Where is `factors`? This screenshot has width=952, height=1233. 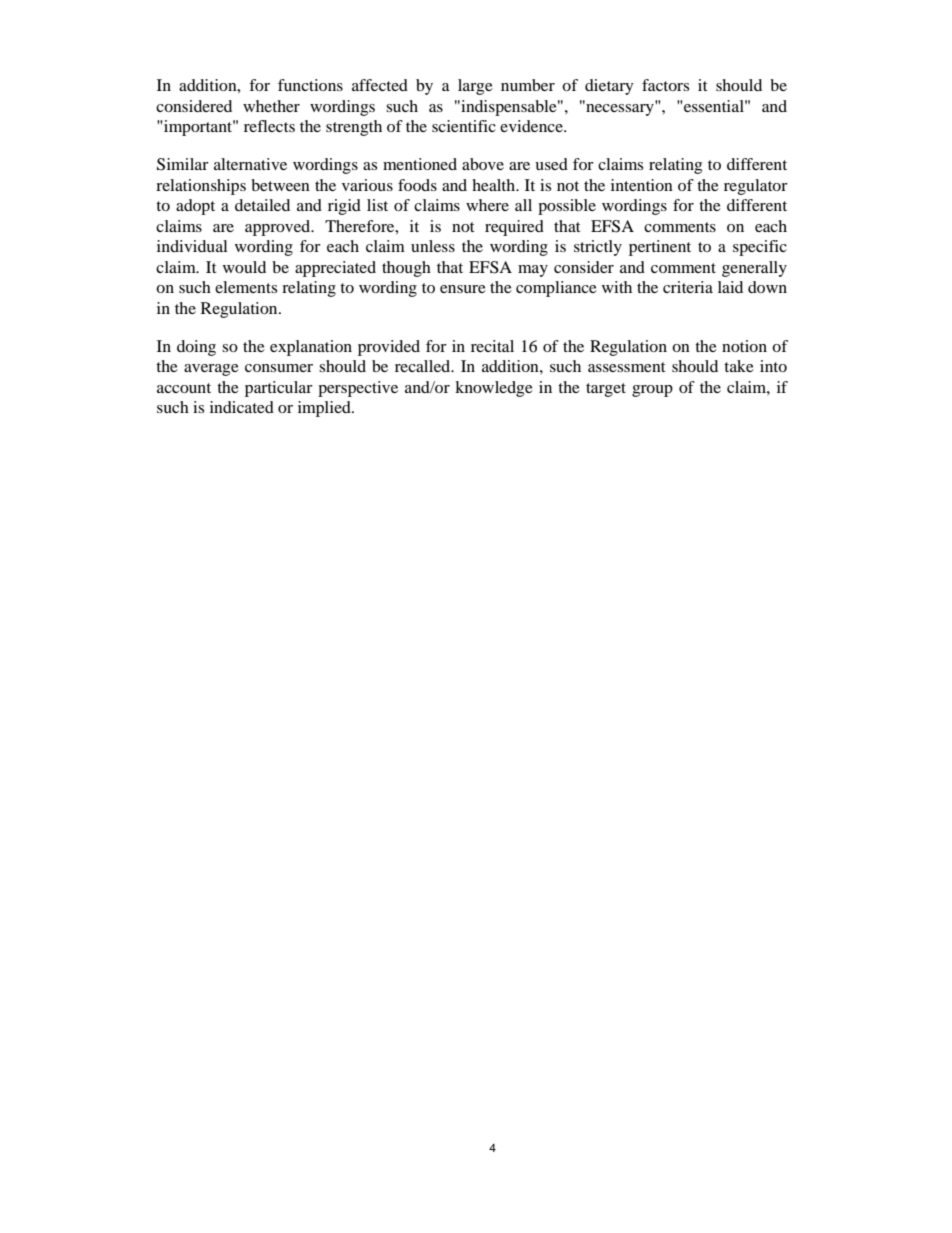 factors is located at coordinates (665, 85).
